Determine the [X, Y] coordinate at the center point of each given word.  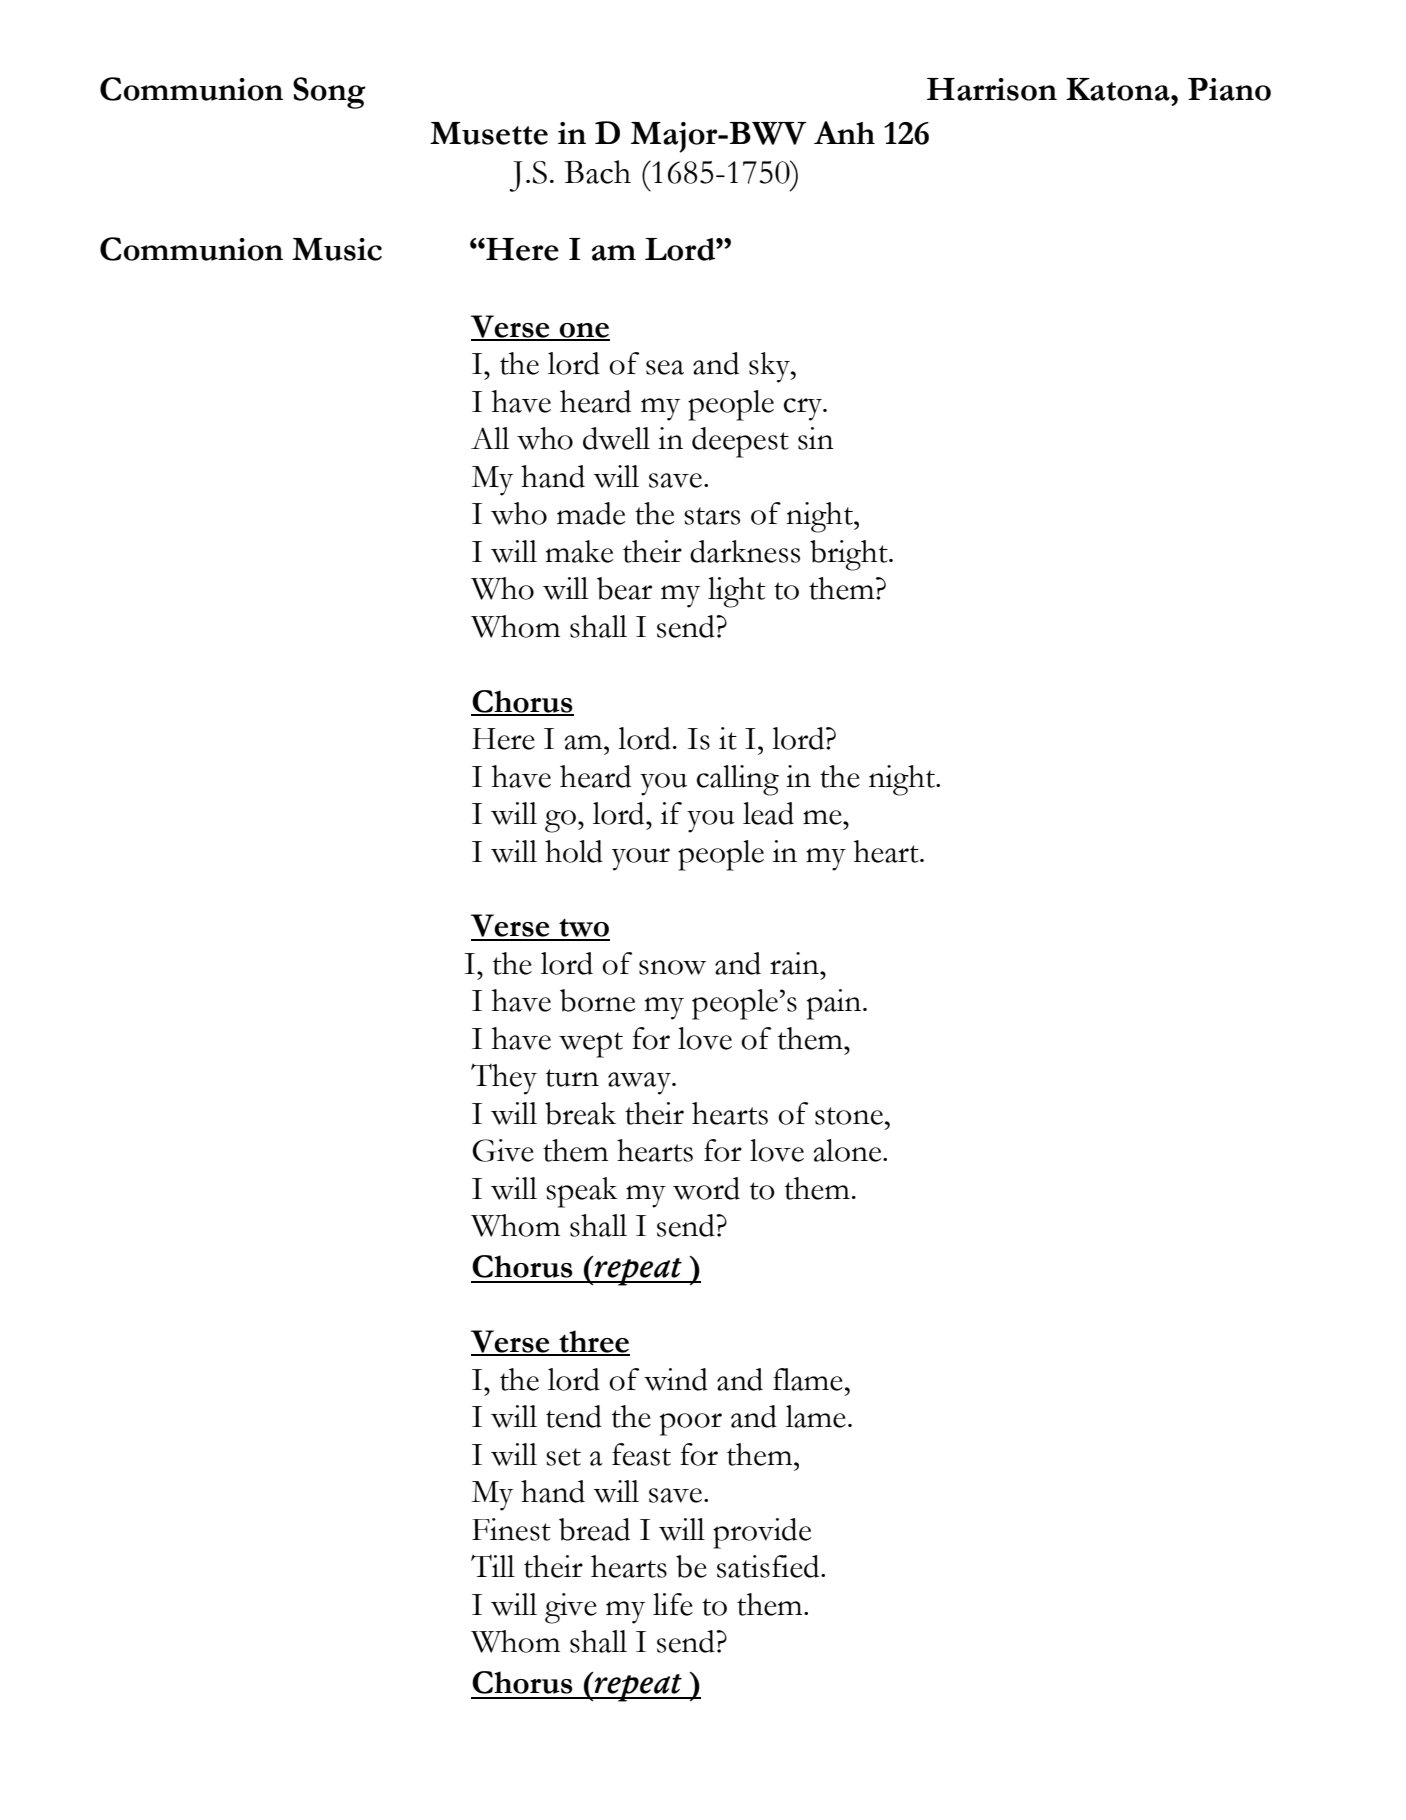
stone [849, 1116]
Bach [597, 172]
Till [493, 1566]
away [641, 1083]
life [673, 1604]
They [504, 1079]
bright [850, 555]
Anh [844, 132]
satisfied [769, 1566]
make [579, 551]
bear [624, 588]
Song [329, 93]
